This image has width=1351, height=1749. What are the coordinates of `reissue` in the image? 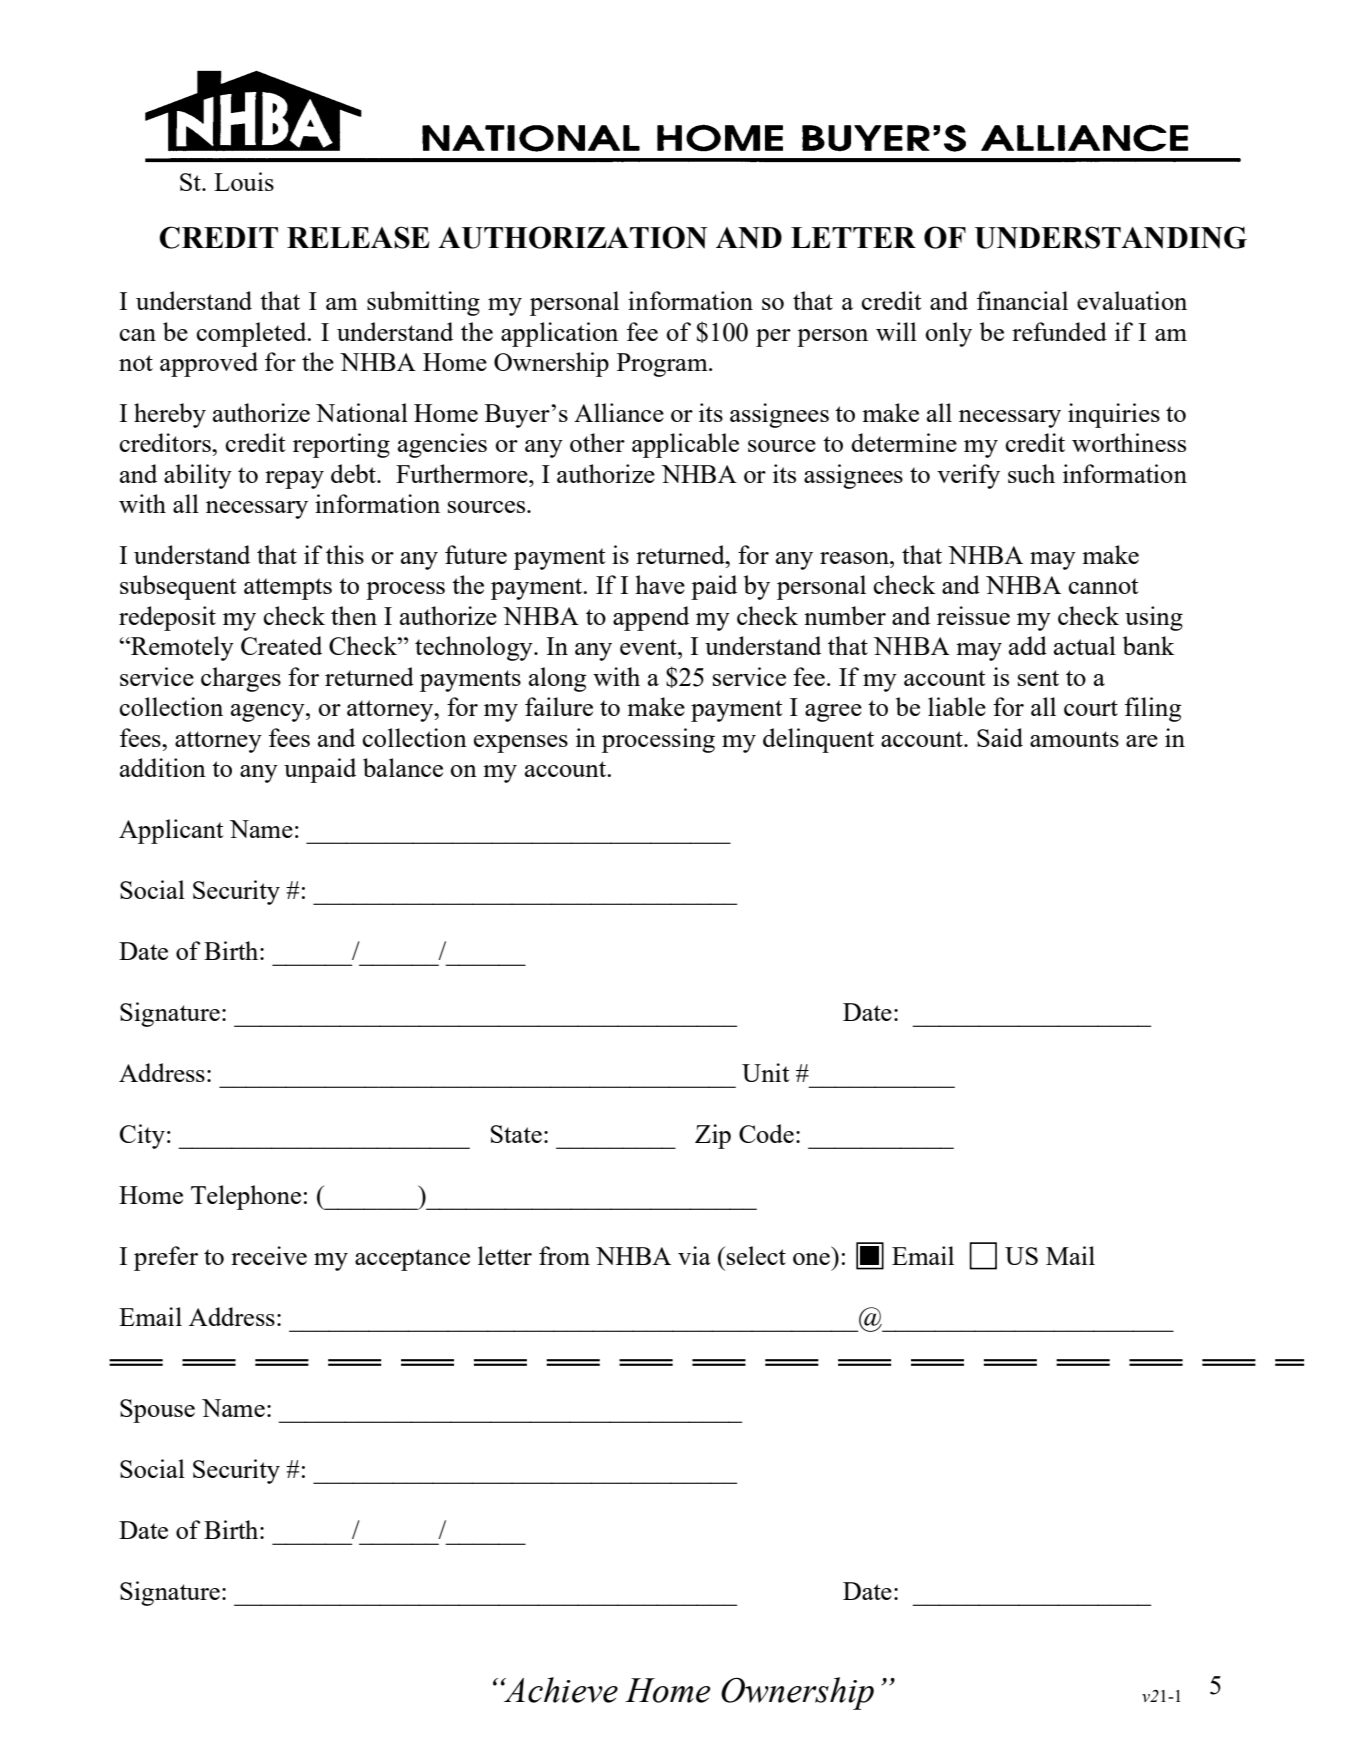 It's located at (973, 615).
